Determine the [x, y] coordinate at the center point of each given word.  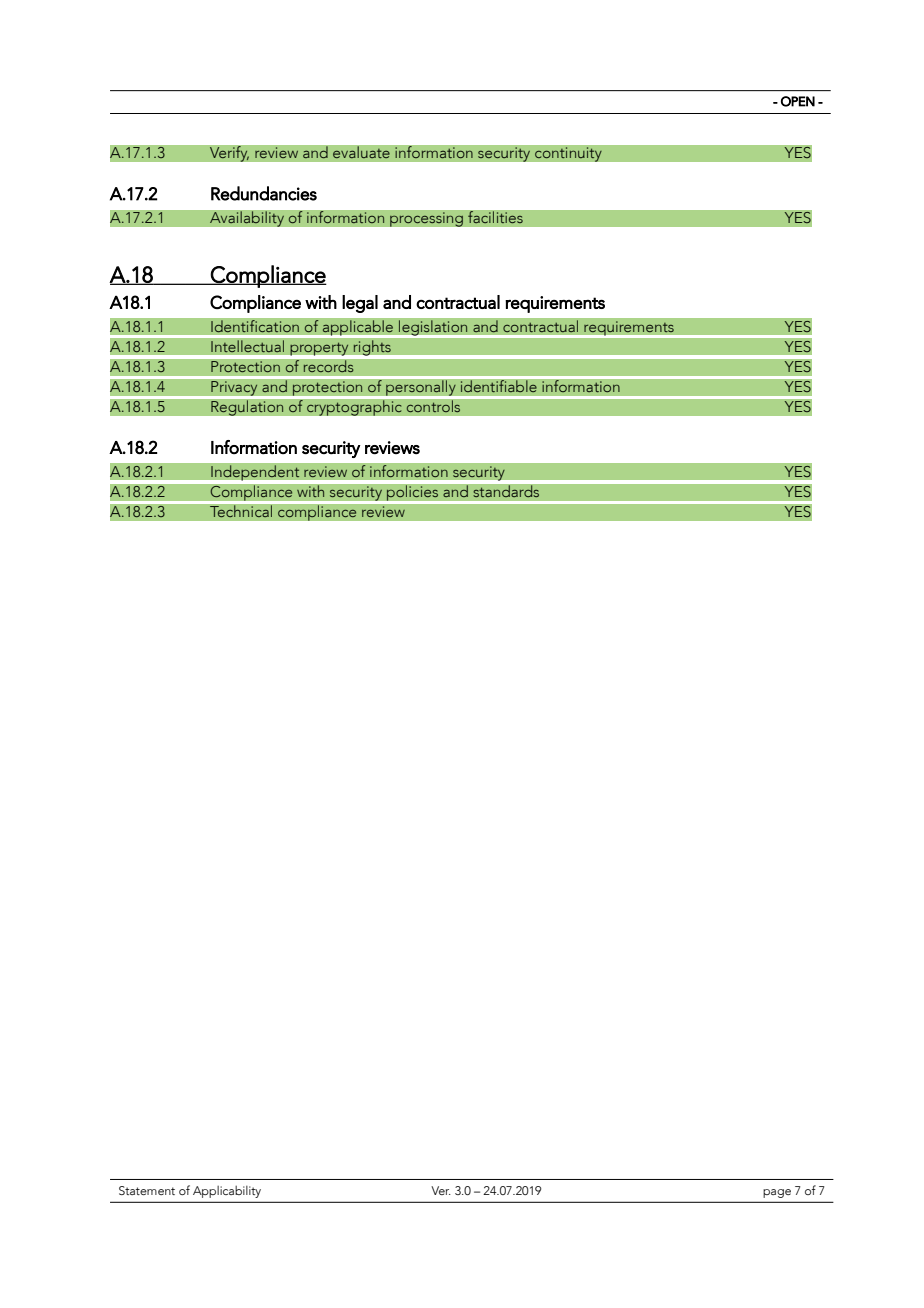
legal [360, 304]
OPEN [798, 101]
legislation [433, 328]
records [328, 366]
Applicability [227, 1191]
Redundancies [264, 193]
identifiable [499, 384]
